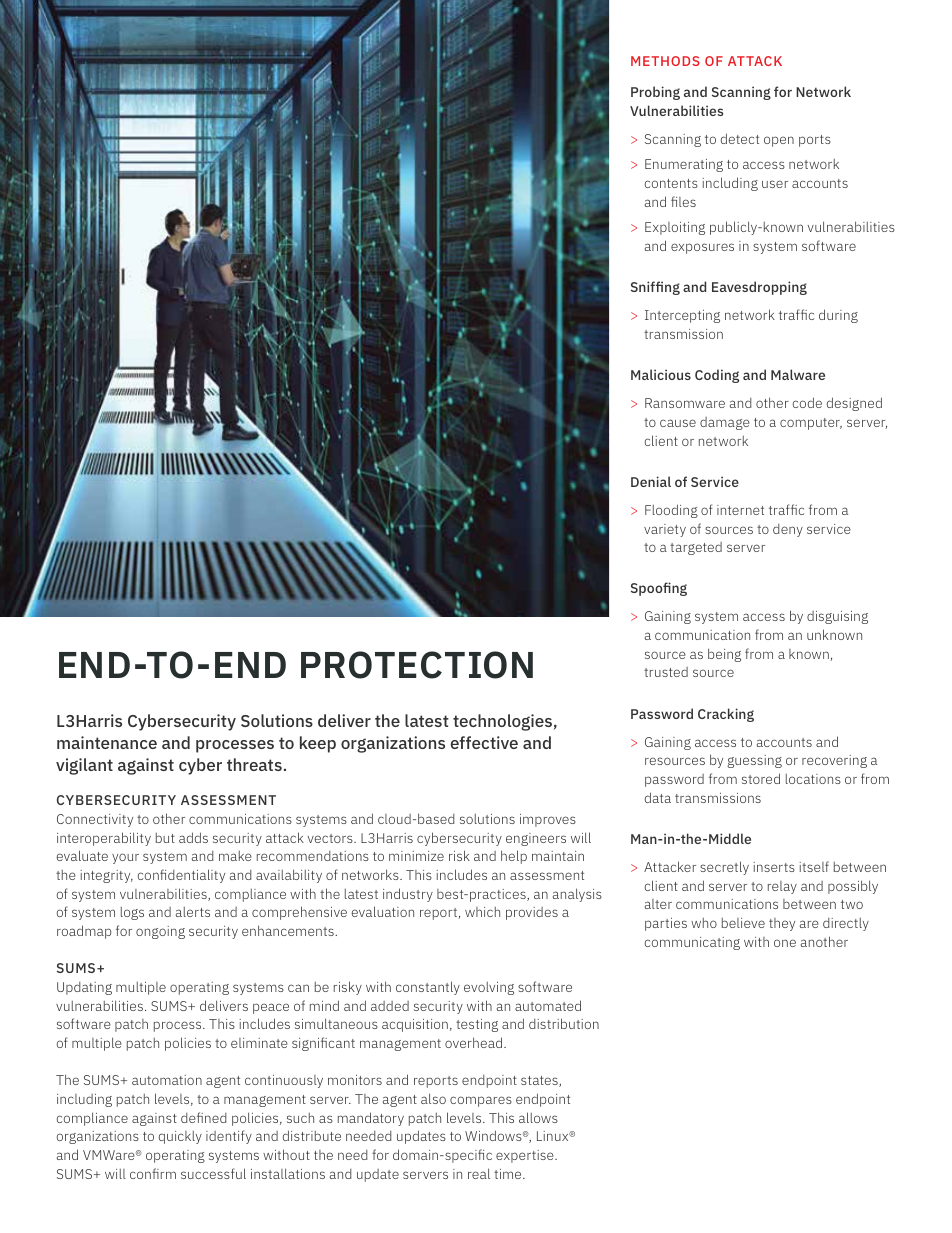  What do you see at coordinates (740, 138) in the screenshot?
I see `detect` at bounding box center [740, 138].
